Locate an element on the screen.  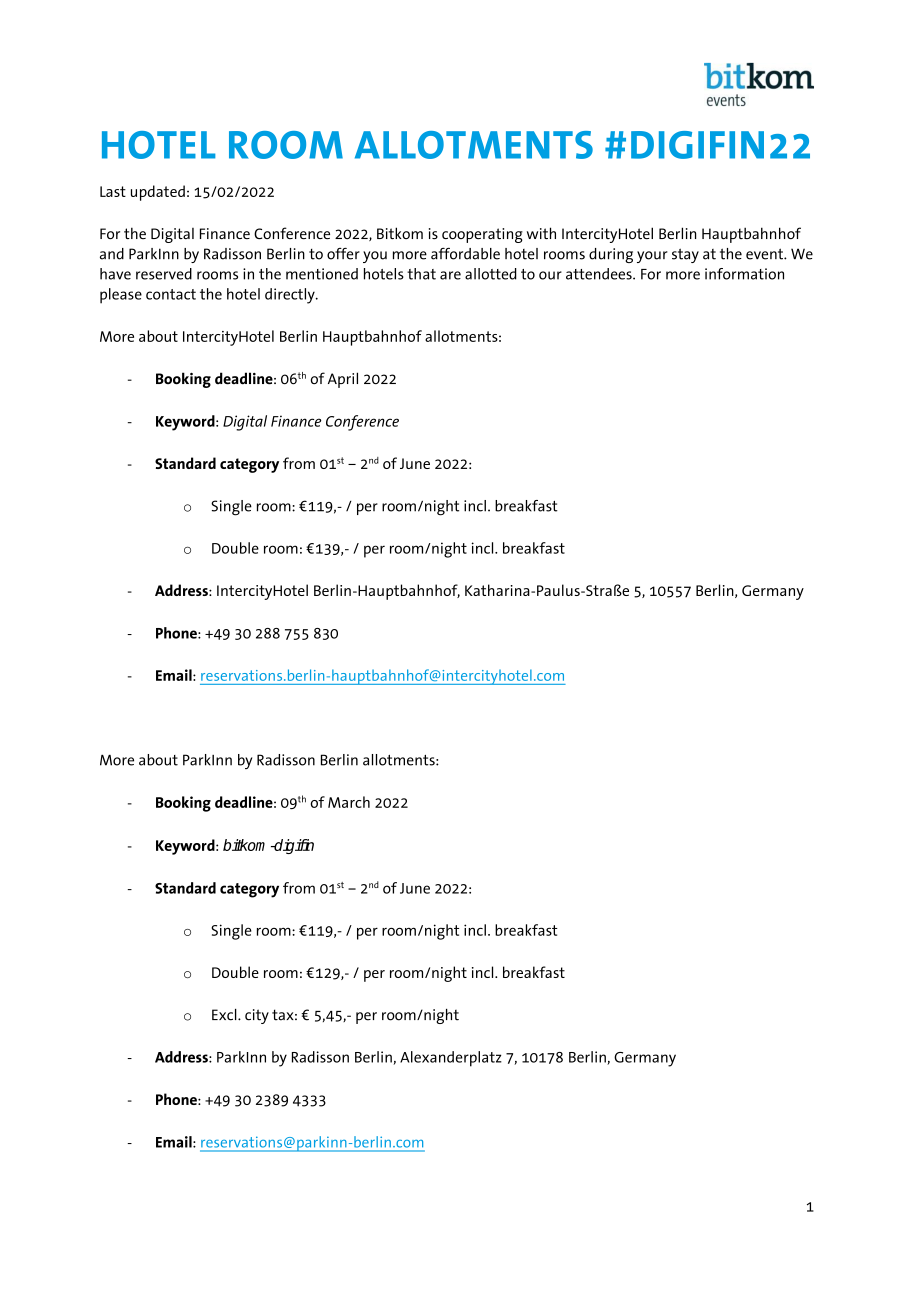
please is located at coordinates (121, 296).
